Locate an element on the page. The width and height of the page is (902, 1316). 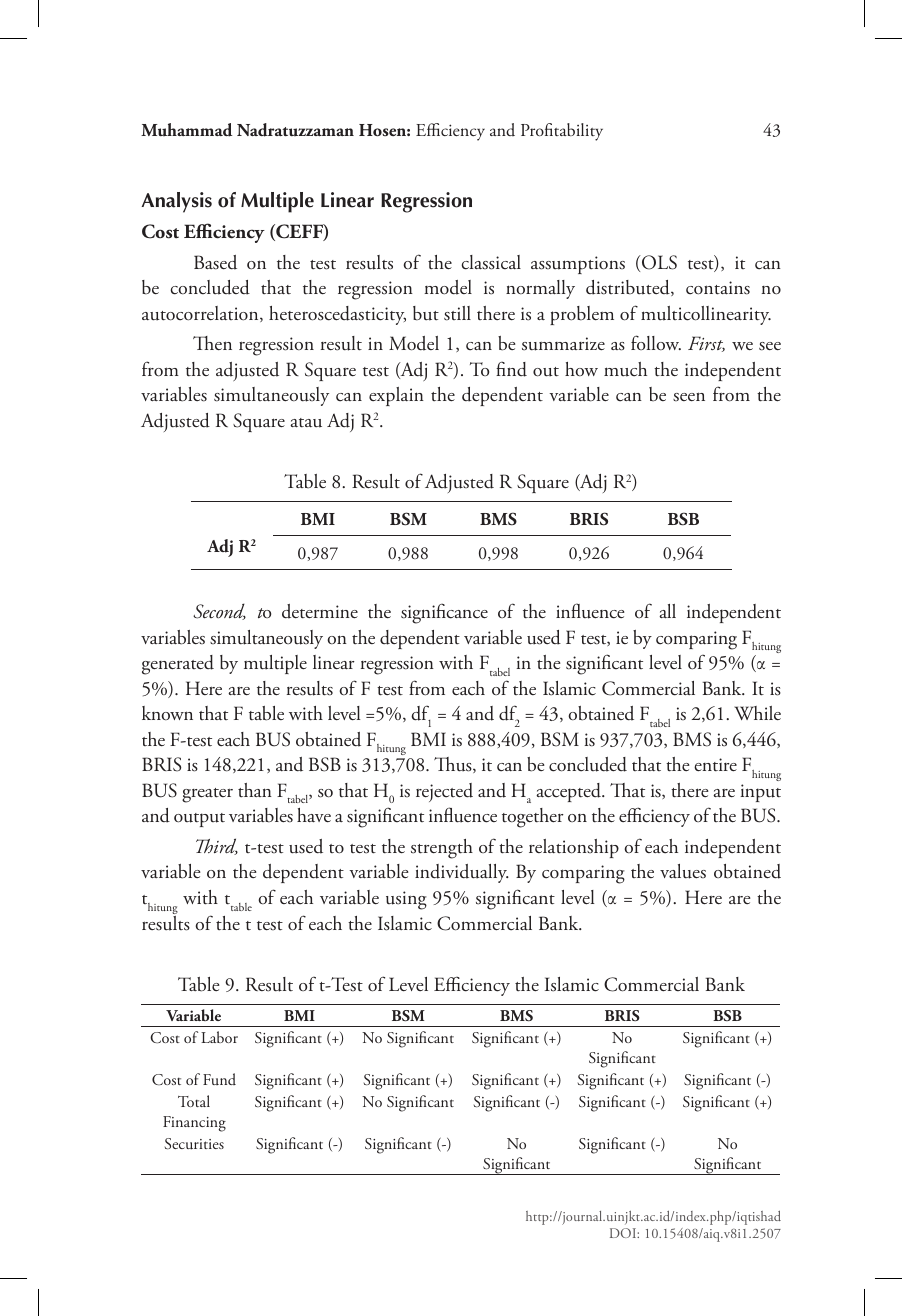
using is located at coordinates (406, 900).
